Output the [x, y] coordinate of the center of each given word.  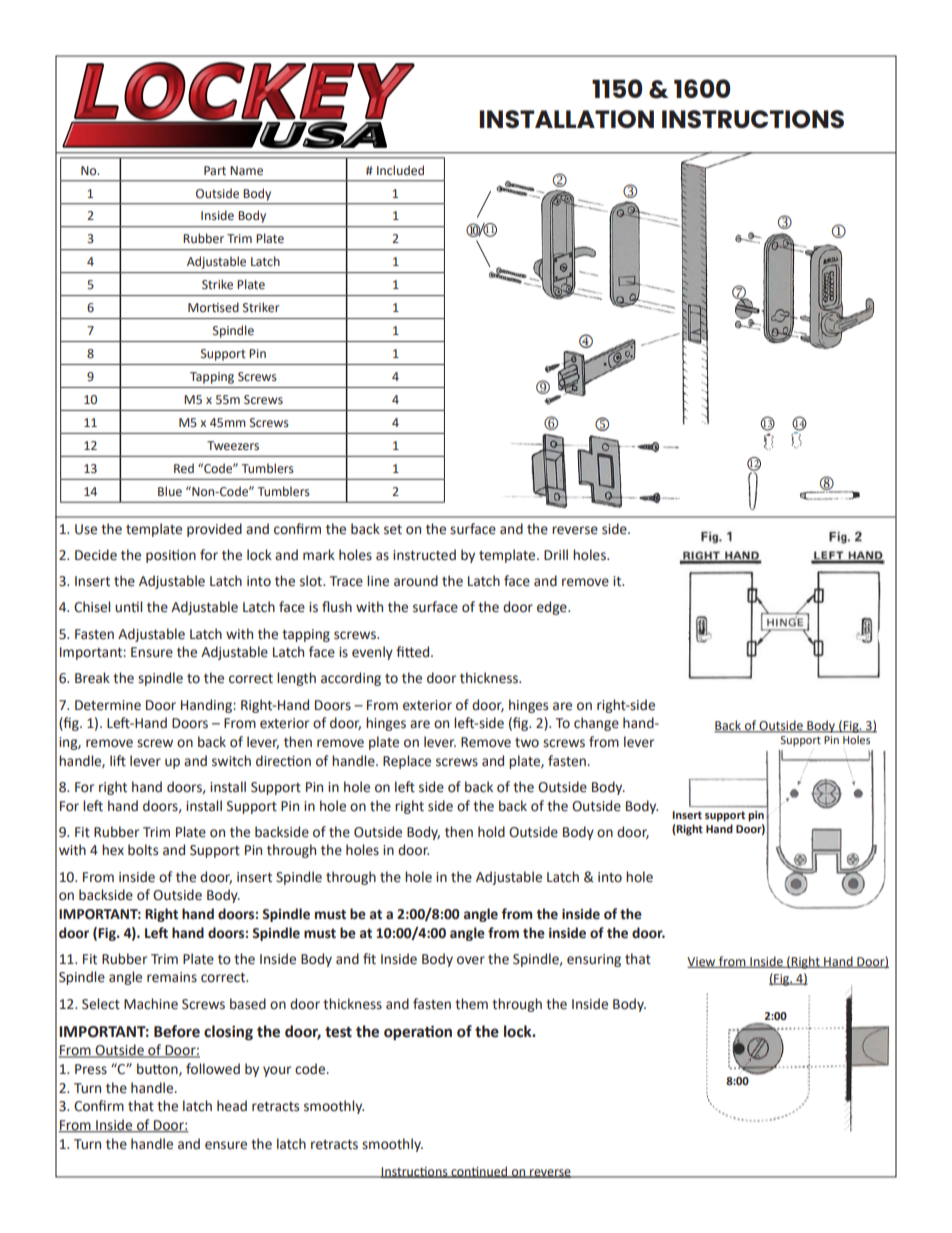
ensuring [594, 960]
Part [215, 170]
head [232, 1106]
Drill [556, 554]
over [471, 960]
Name [246, 171]
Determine [108, 705]
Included [400, 170]
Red [184, 468]
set [393, 530]
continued [479, 1172]
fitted [414, 652]
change [596, 724]
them [471, 1004]
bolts [143, 850]
